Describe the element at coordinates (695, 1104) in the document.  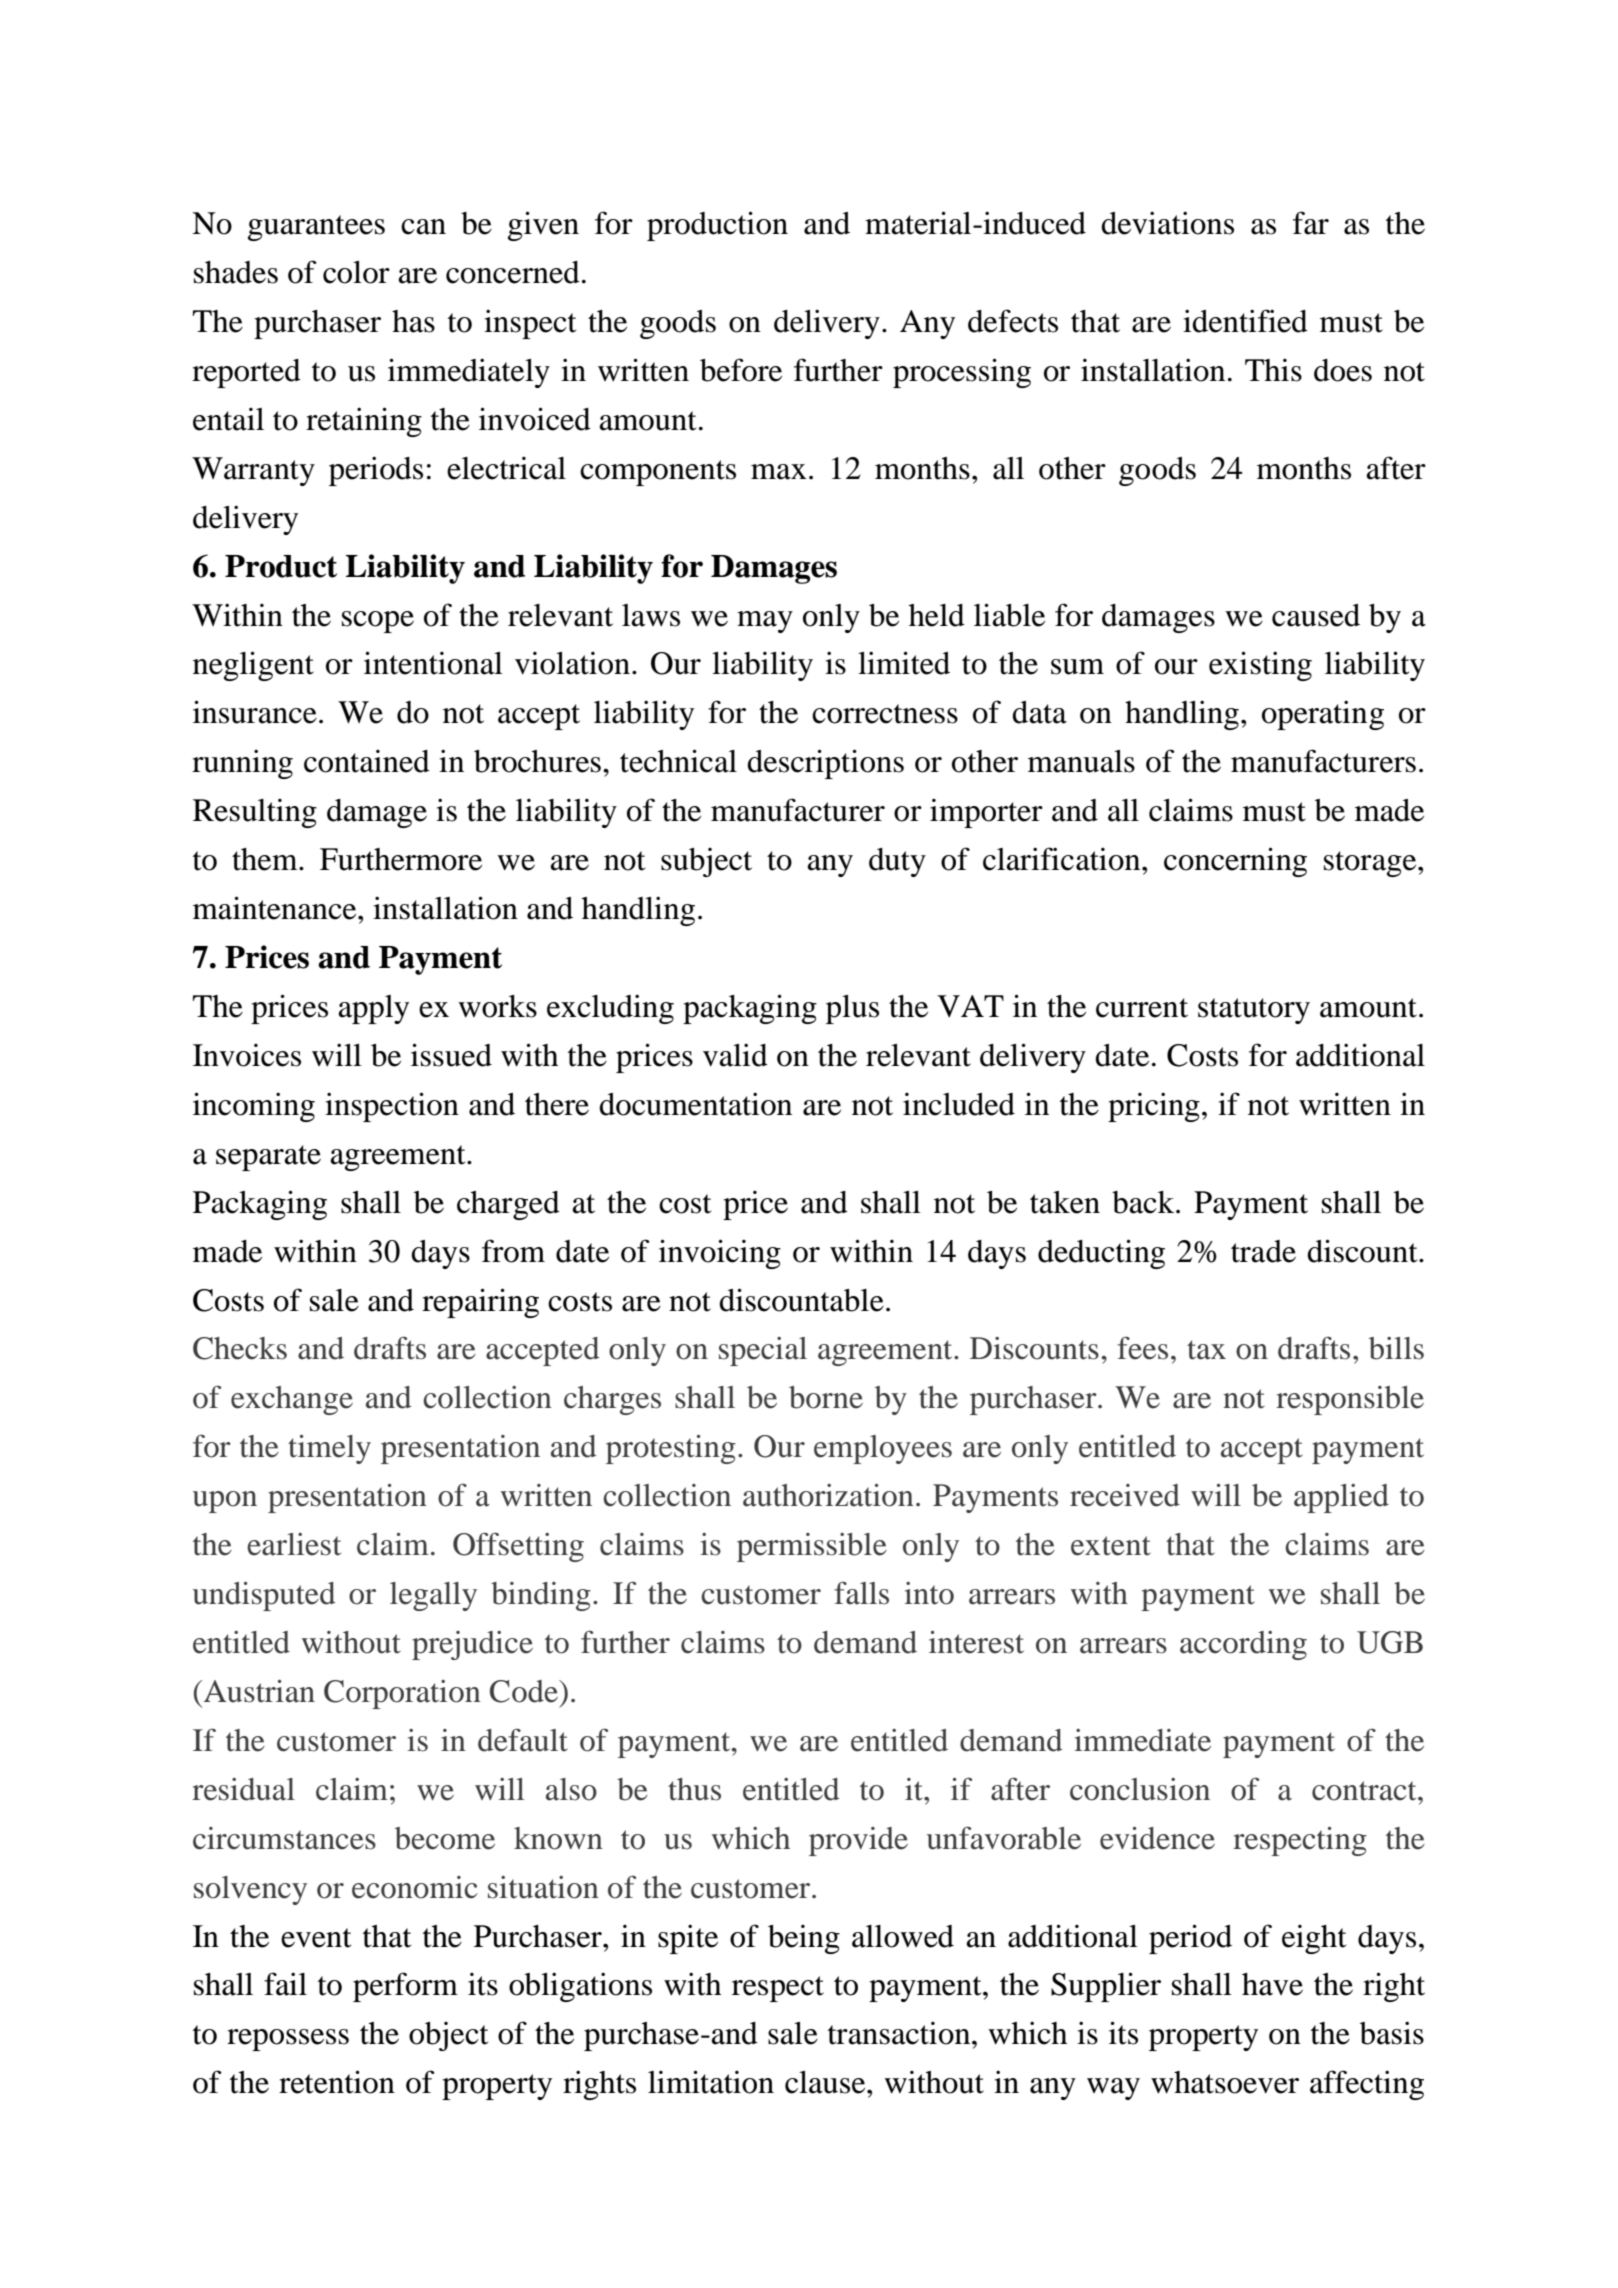
I see `documentation` at that location.
